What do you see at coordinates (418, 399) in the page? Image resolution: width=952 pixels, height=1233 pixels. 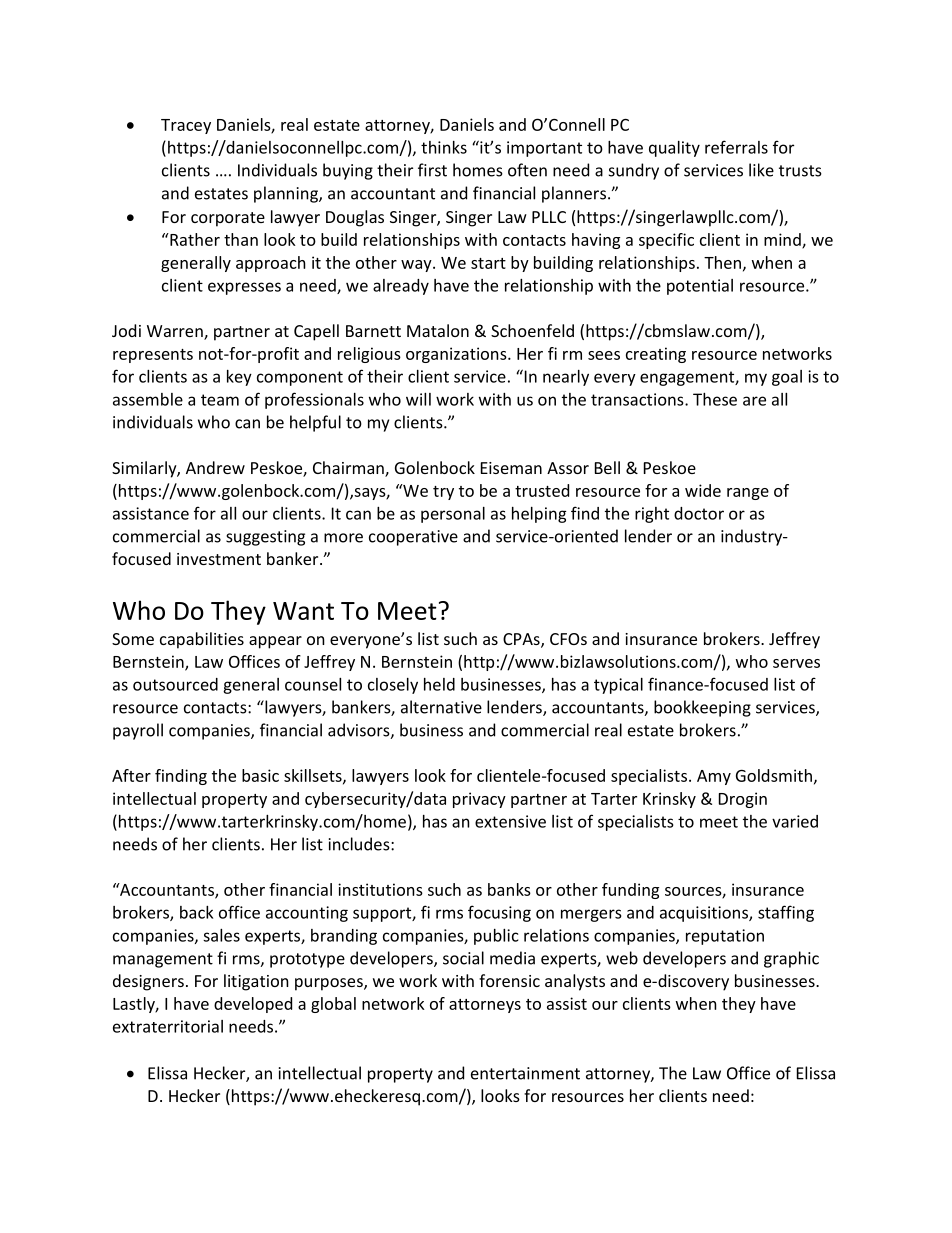 I see `will` at bounding box center [418, 399].
